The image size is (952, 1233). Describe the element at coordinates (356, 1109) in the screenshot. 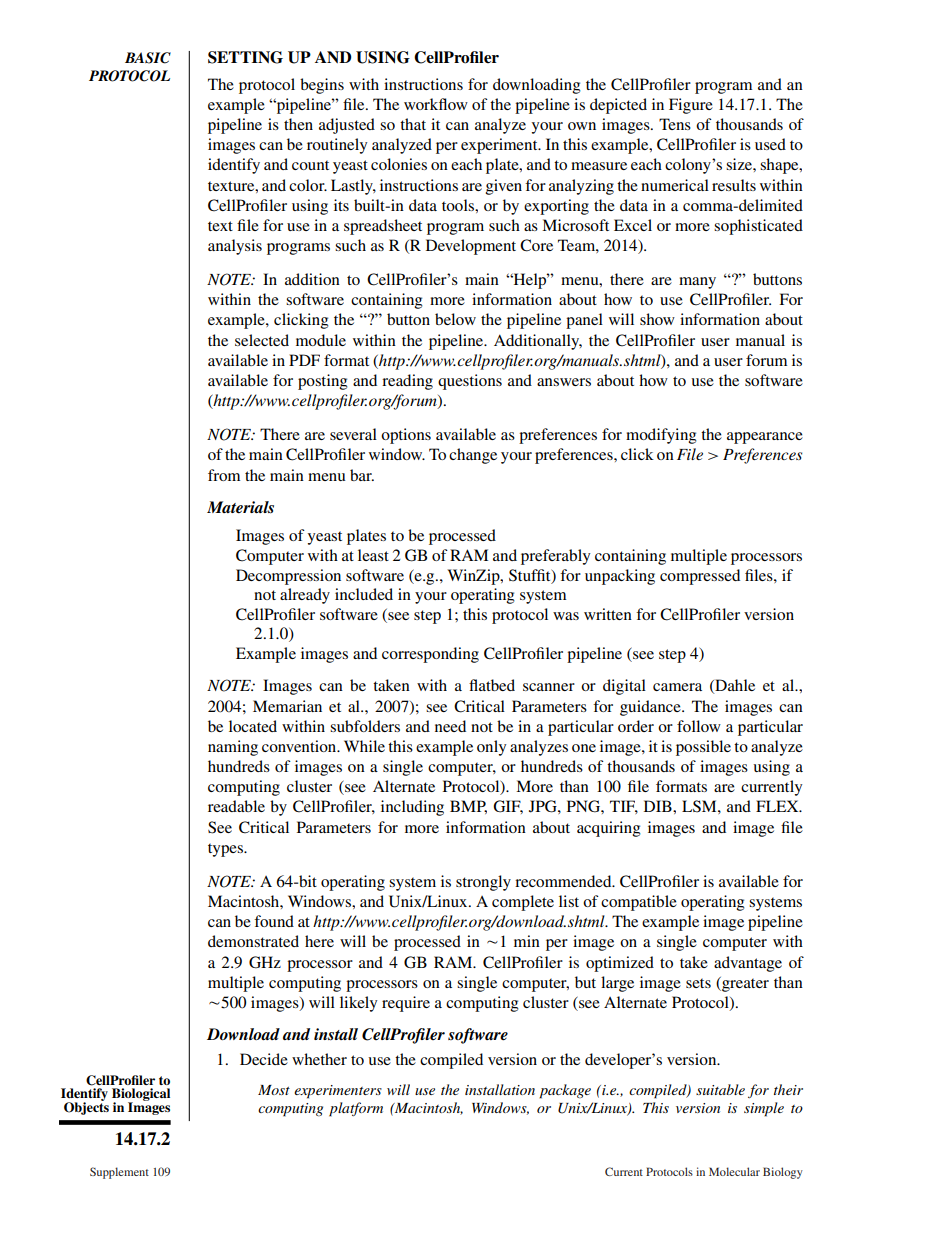

I see `platform` at that location.
